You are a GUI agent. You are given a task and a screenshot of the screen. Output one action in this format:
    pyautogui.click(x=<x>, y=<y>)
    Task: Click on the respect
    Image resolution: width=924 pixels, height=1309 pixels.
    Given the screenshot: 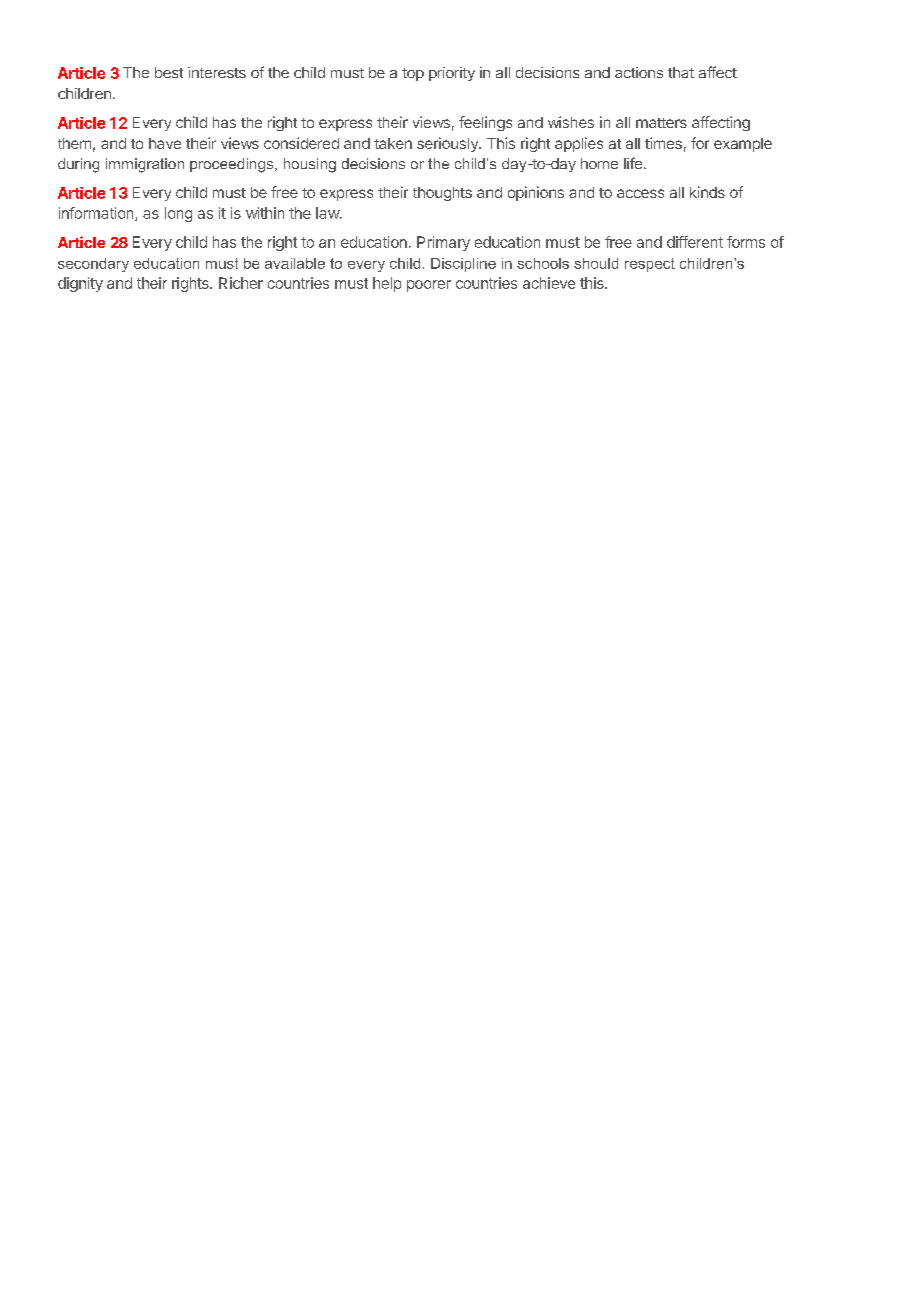 What is the action you would take?
    pyautogui.click(x=650, y=265)
